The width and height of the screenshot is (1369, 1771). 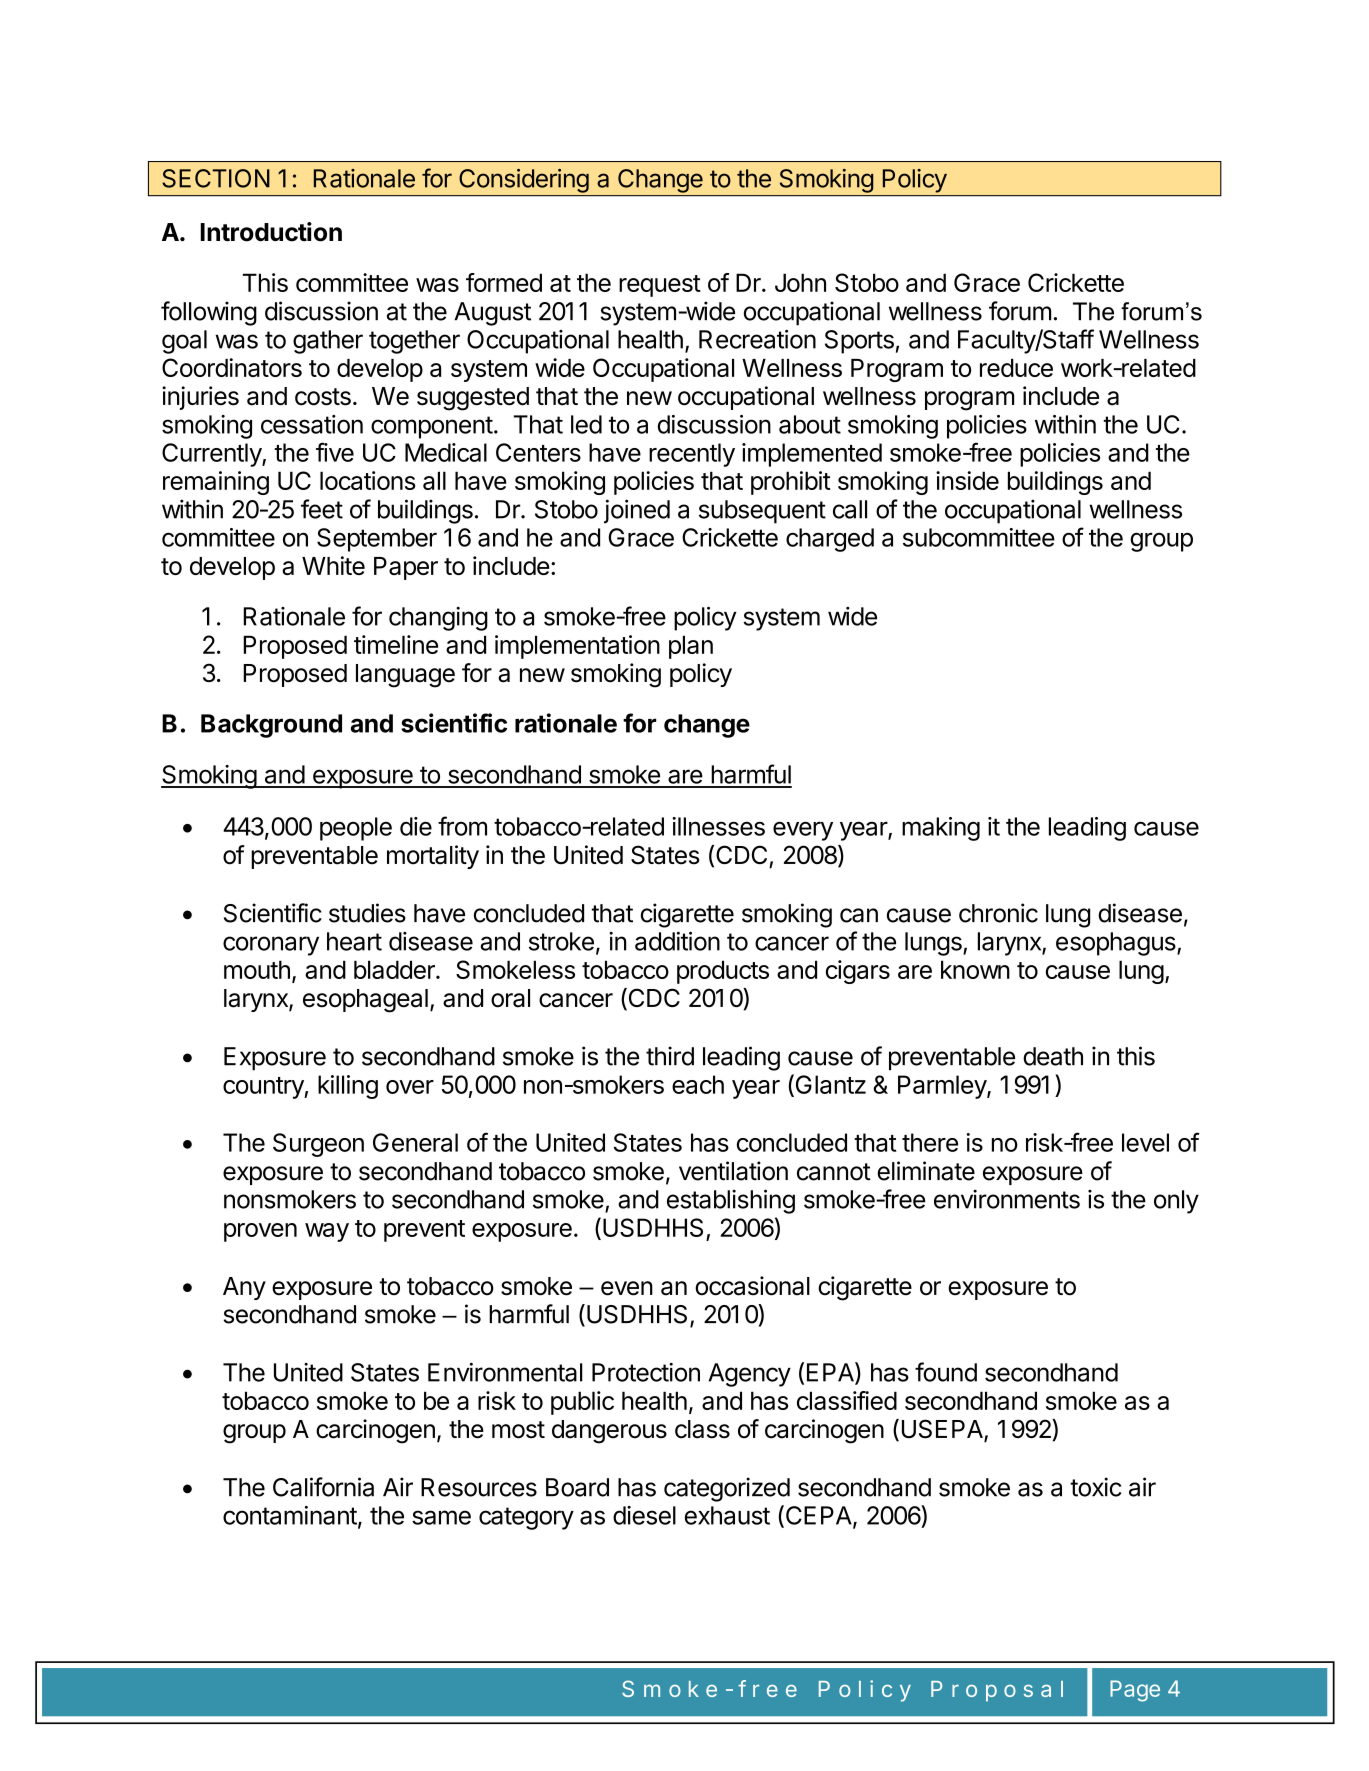 What do you see at coordinates (1135, 1691) in the screenshot?
I see `Page` at bounding box center [1135, 1691].
